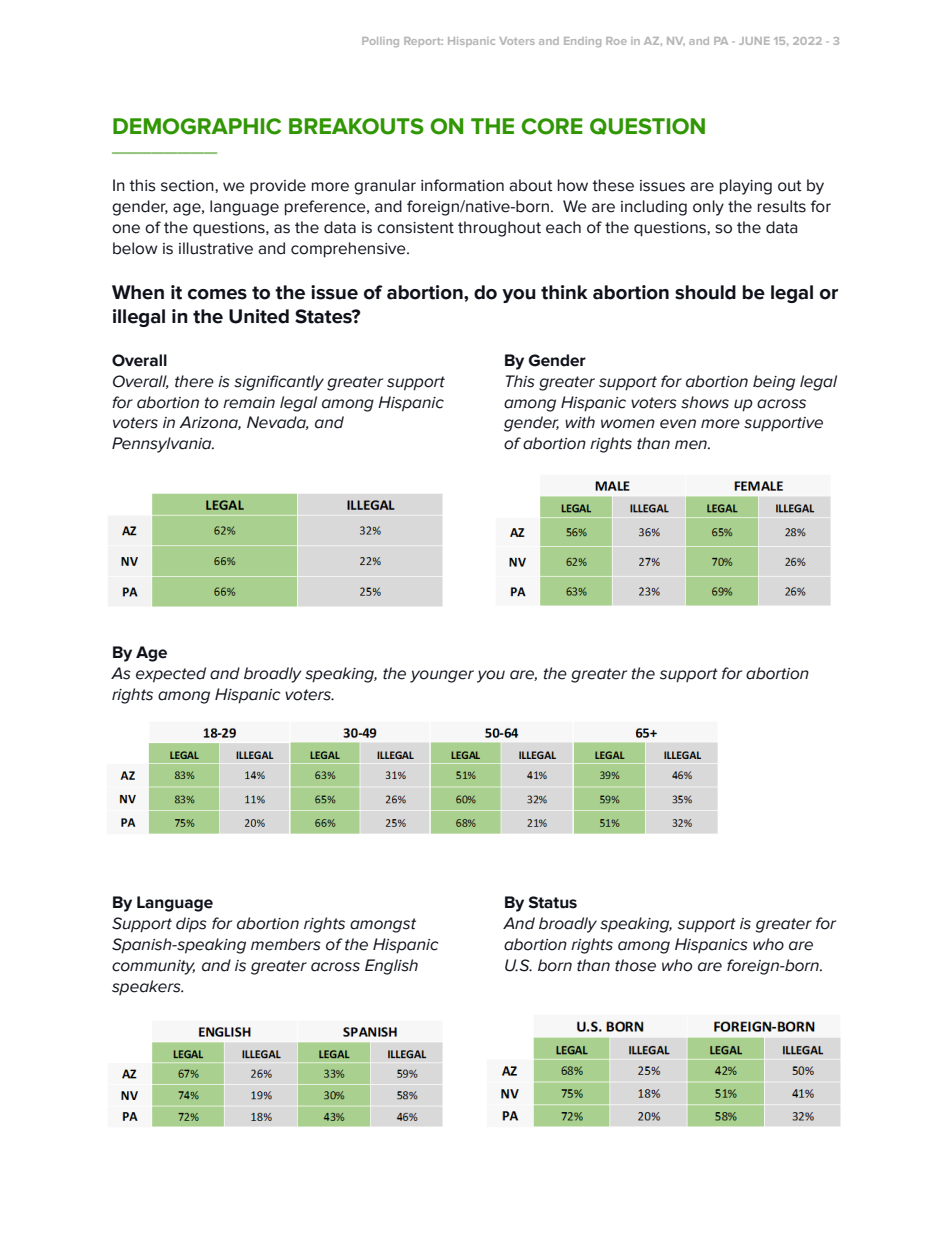 The height and width of the screenshot is (1233, 952). Describe the element at coordinates (442, 676) in the screenshot. I see `younger` at that location.
